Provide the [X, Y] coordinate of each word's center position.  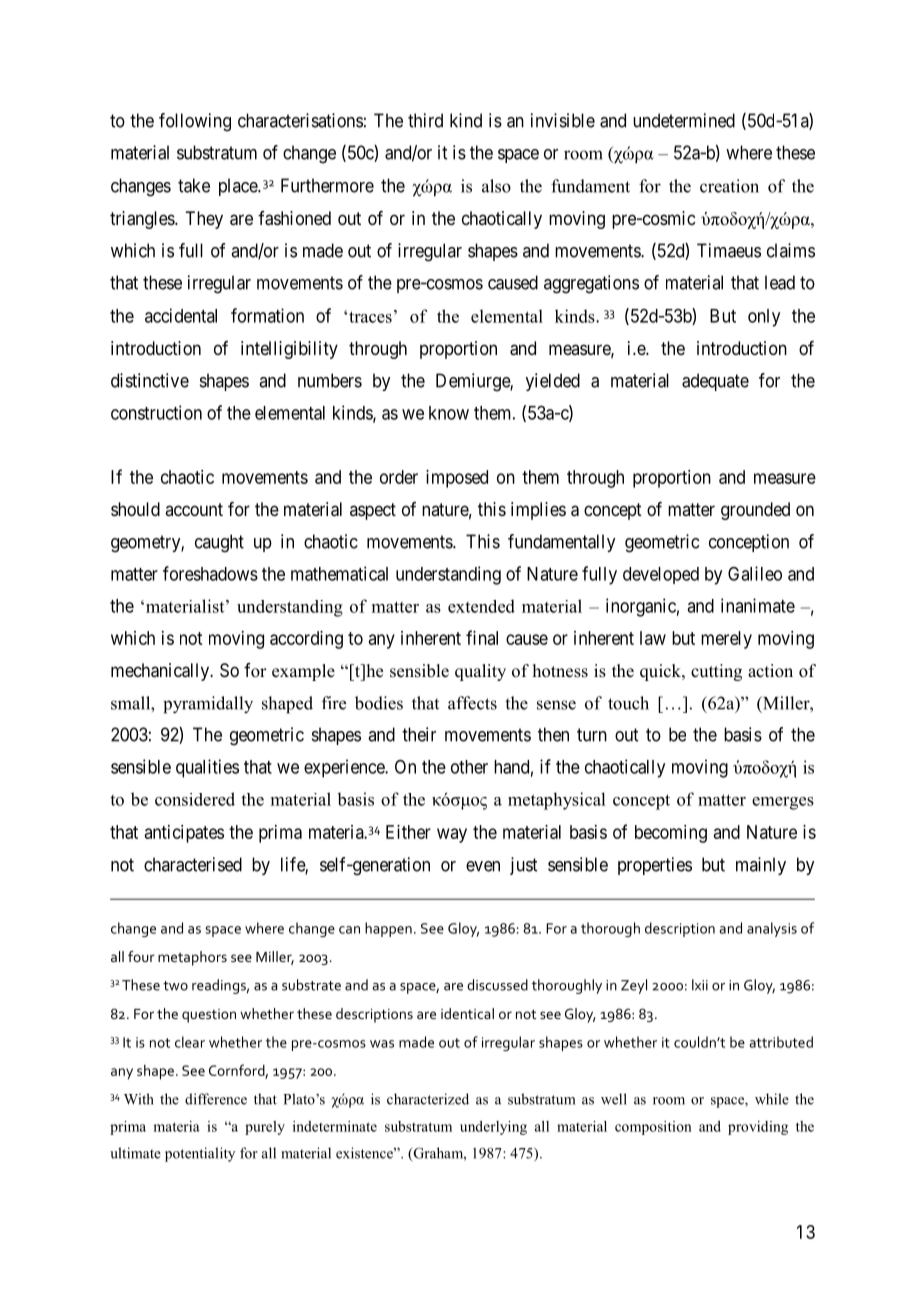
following [195, 122]
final [482, 637]
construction [156, 412]
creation [729, 186]
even [483, 866]
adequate [715, 382]
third [425, 120]
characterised [193, 864]
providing [758, 1128]
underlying [493, 1128]
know [449, 413]
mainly [761, 866]
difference [216, 1099]
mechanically [161, 672]
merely [726, 640]
